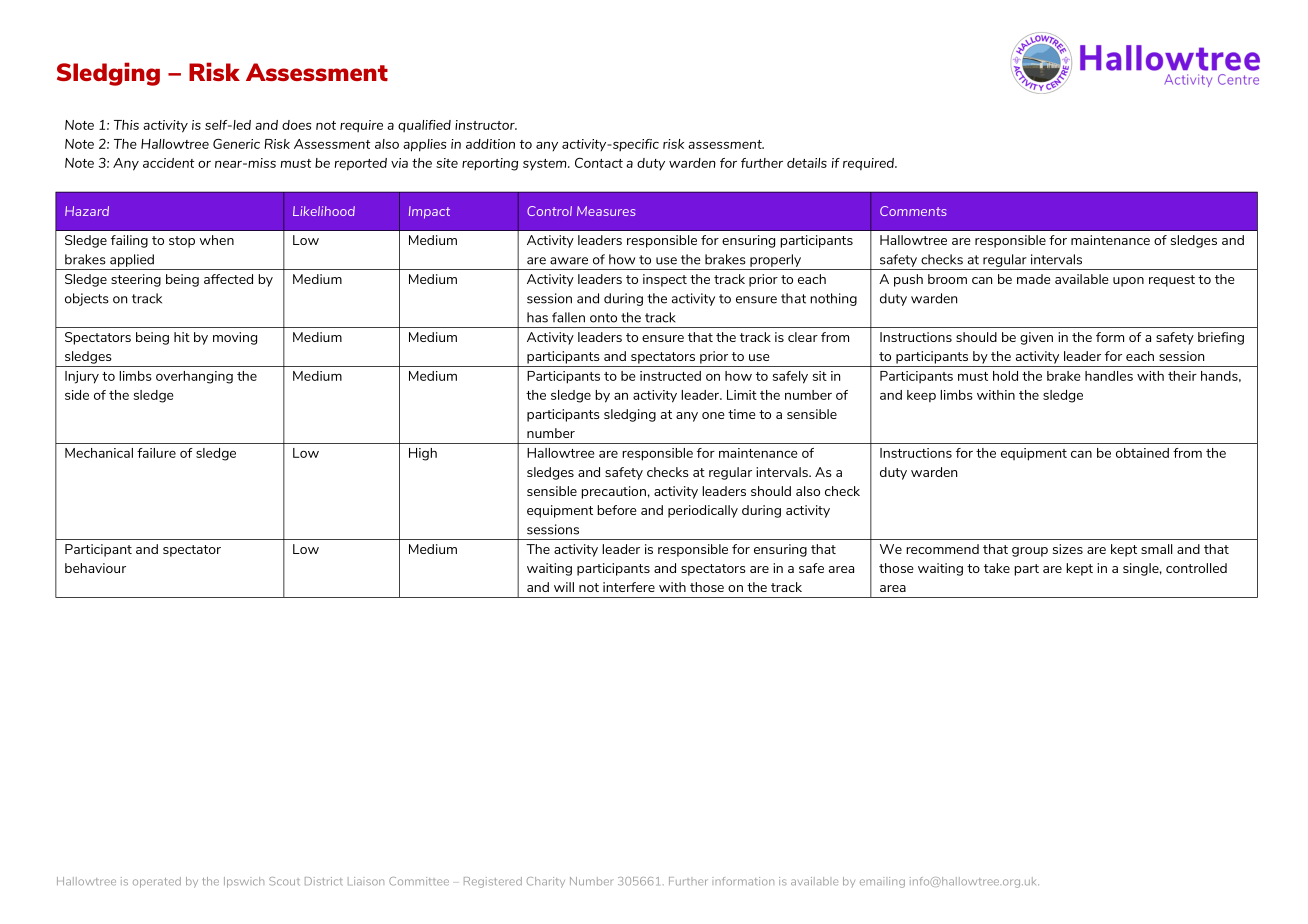  Describe the element at coordinates (629, 587) in the screenshot. I see `interfere` at that location.
